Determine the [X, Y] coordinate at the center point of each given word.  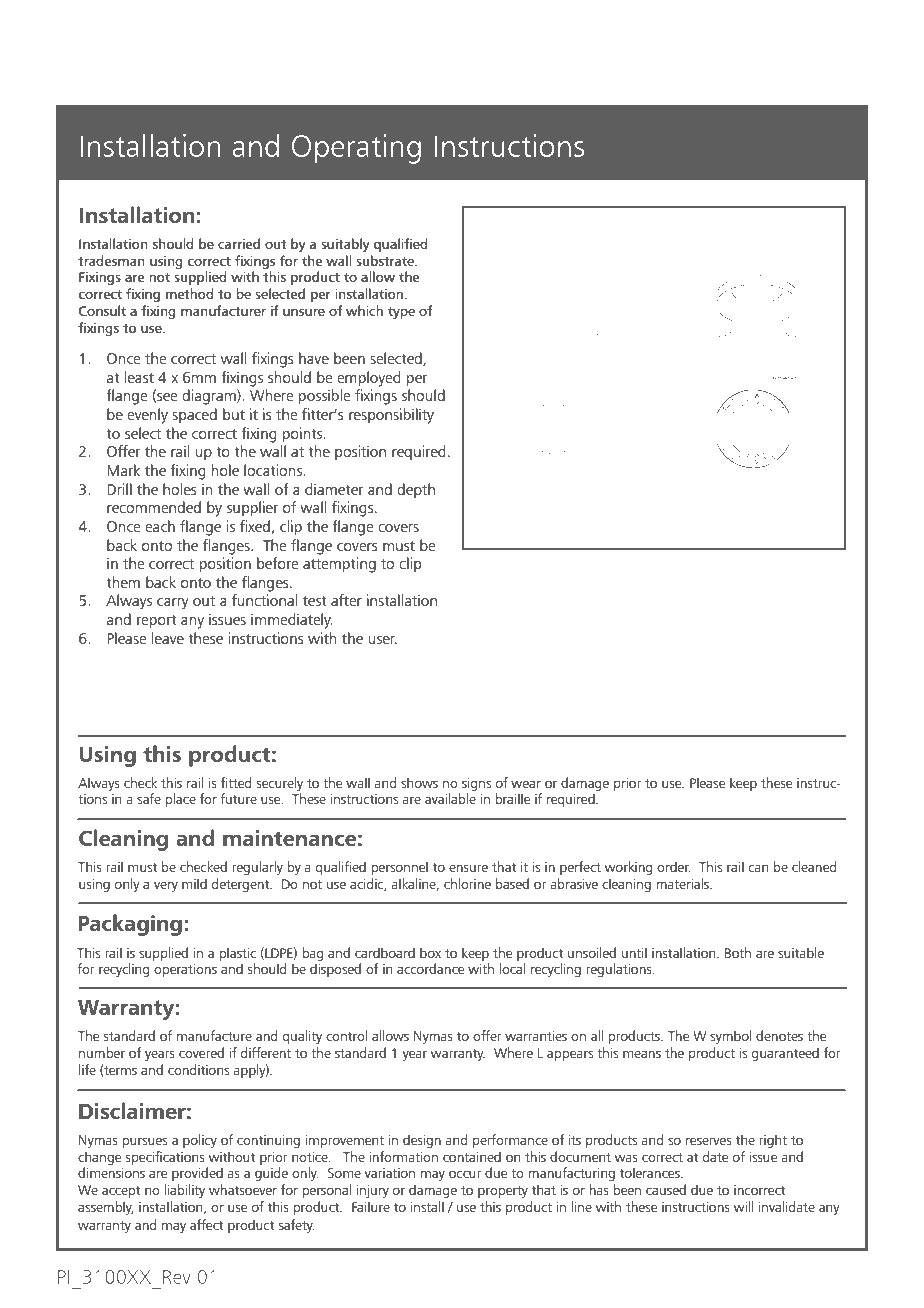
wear [526, 784]
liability [184, 1191]
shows [419, 782]
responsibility [391, 416]
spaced [194, 415]
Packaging [130, 925]
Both [738, 952]
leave [167, 638]
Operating [356, 149]
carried [239, 243]
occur [465, 1174]
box [430, 952]
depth [416, 490]
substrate [386, 260]
